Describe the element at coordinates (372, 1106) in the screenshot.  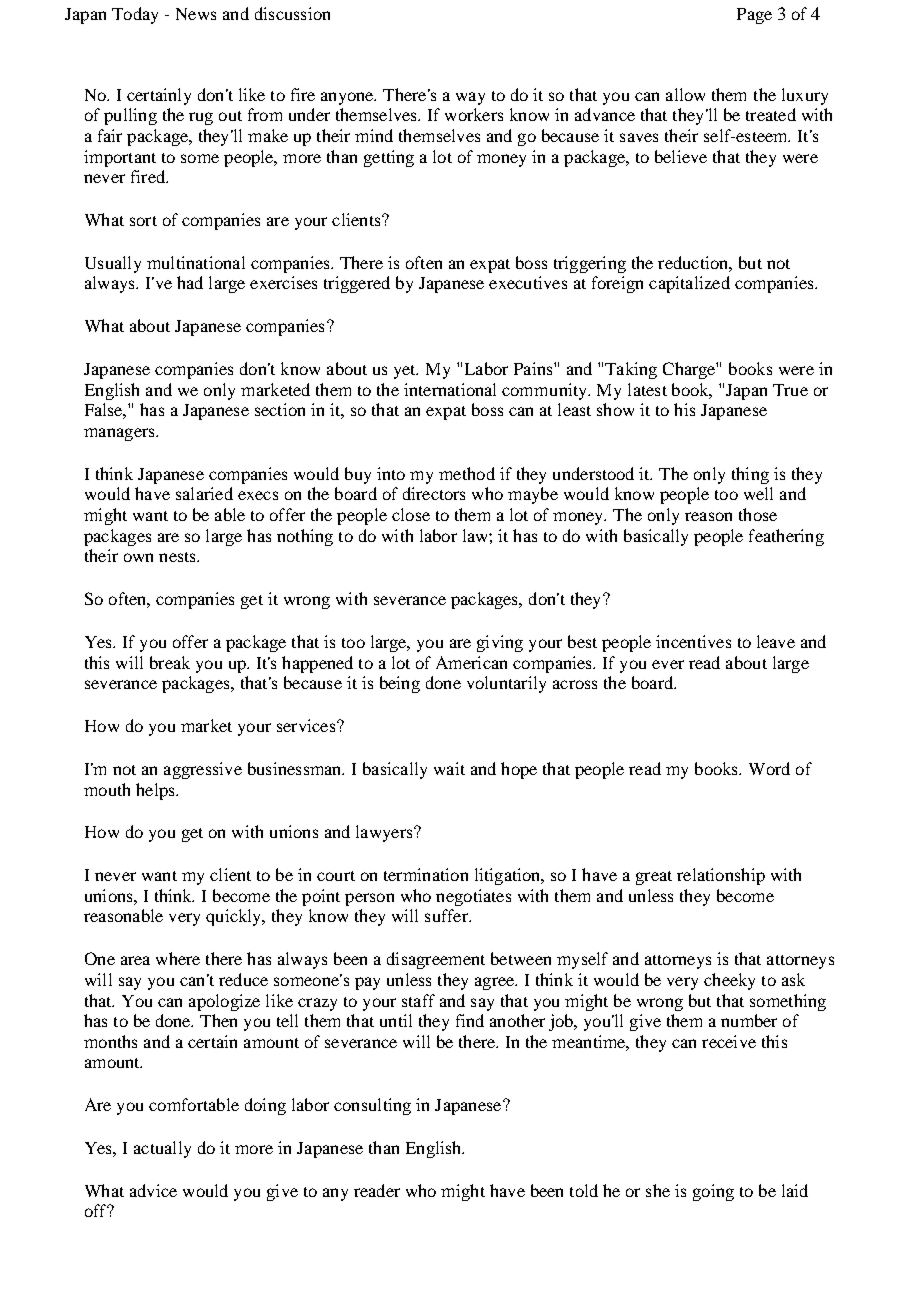
I see `consulting` at that location.
